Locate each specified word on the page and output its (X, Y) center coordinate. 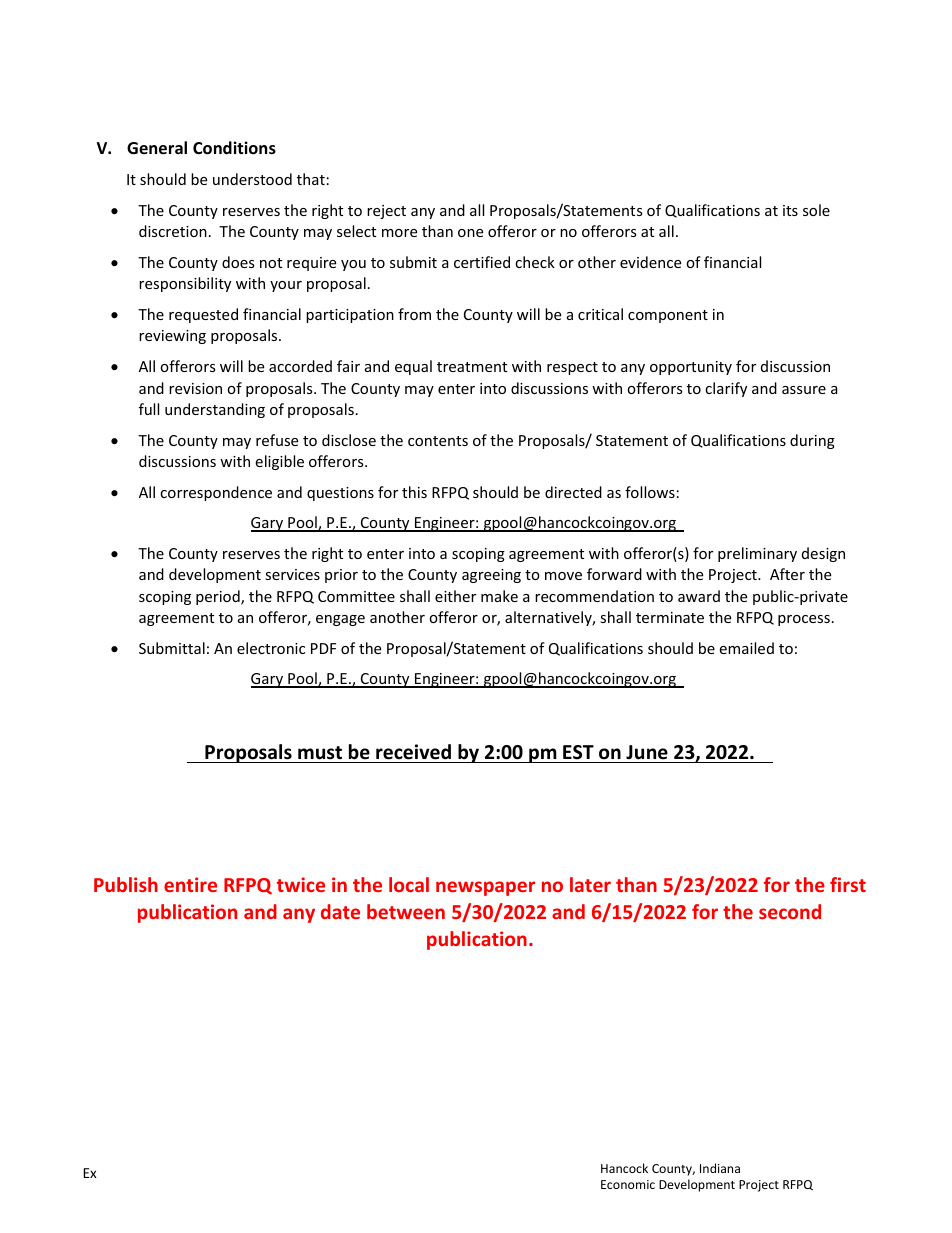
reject (386, 212)
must (320, 753)
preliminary (757, 554)
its (790, 210)
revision (195, 388)
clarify (726, 389)
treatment (472, 367)
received (413, 752)
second (790, 911)
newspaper (485, 888)
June (647, 752)
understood (252, 179)
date (340, 911)
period (219, 597)
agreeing (491, 576)
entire (190, 884)
